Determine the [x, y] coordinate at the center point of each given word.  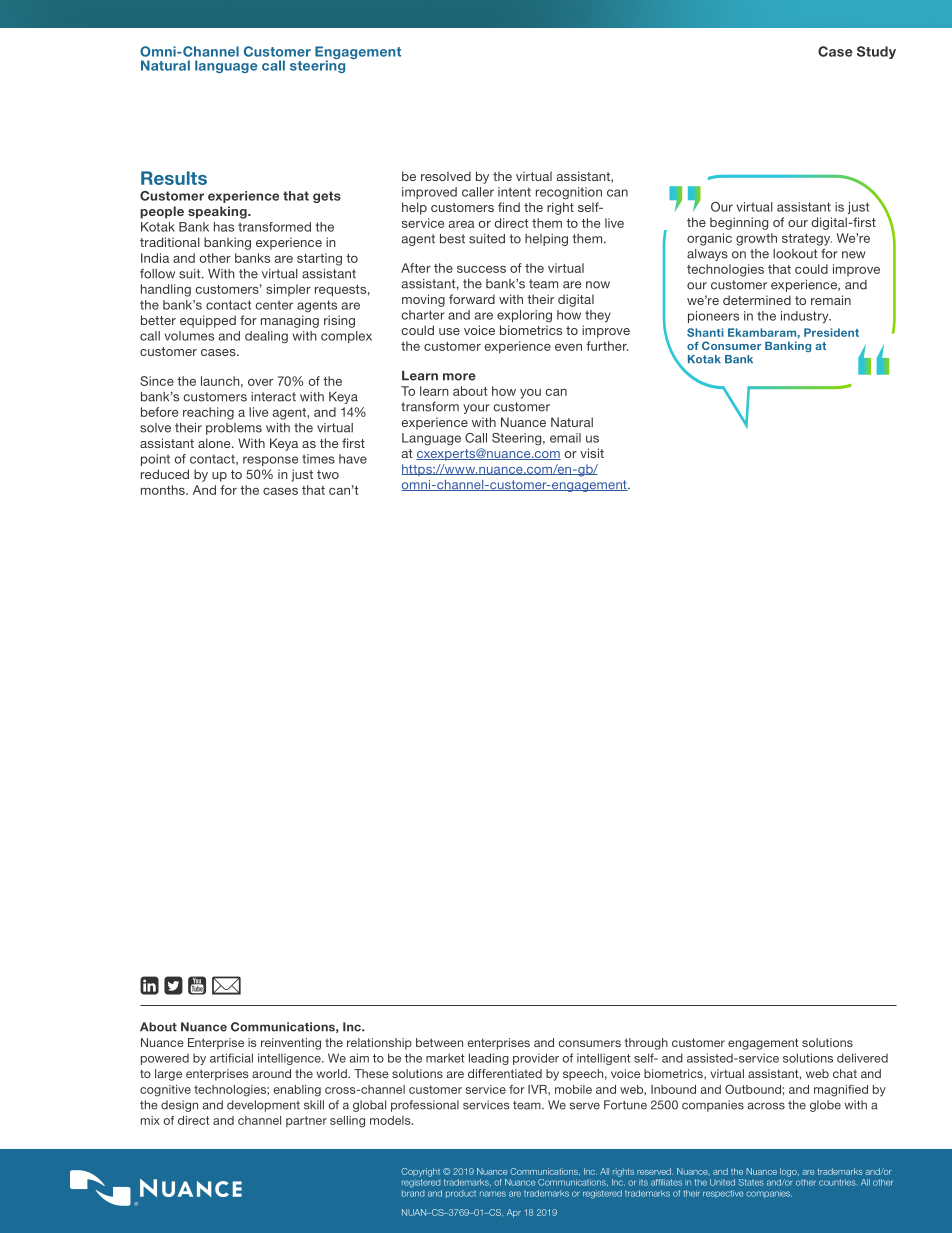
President [831, 332]
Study [876, 52]
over [260, 382]
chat [845, 1073]
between [439, 1042]
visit [592, 453]
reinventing [291, 1044]
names [493, 1194]
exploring [524, 316]
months [164, 490]
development [263, 1106]
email [565, 438]
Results [174, 178]
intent [514, 192]
